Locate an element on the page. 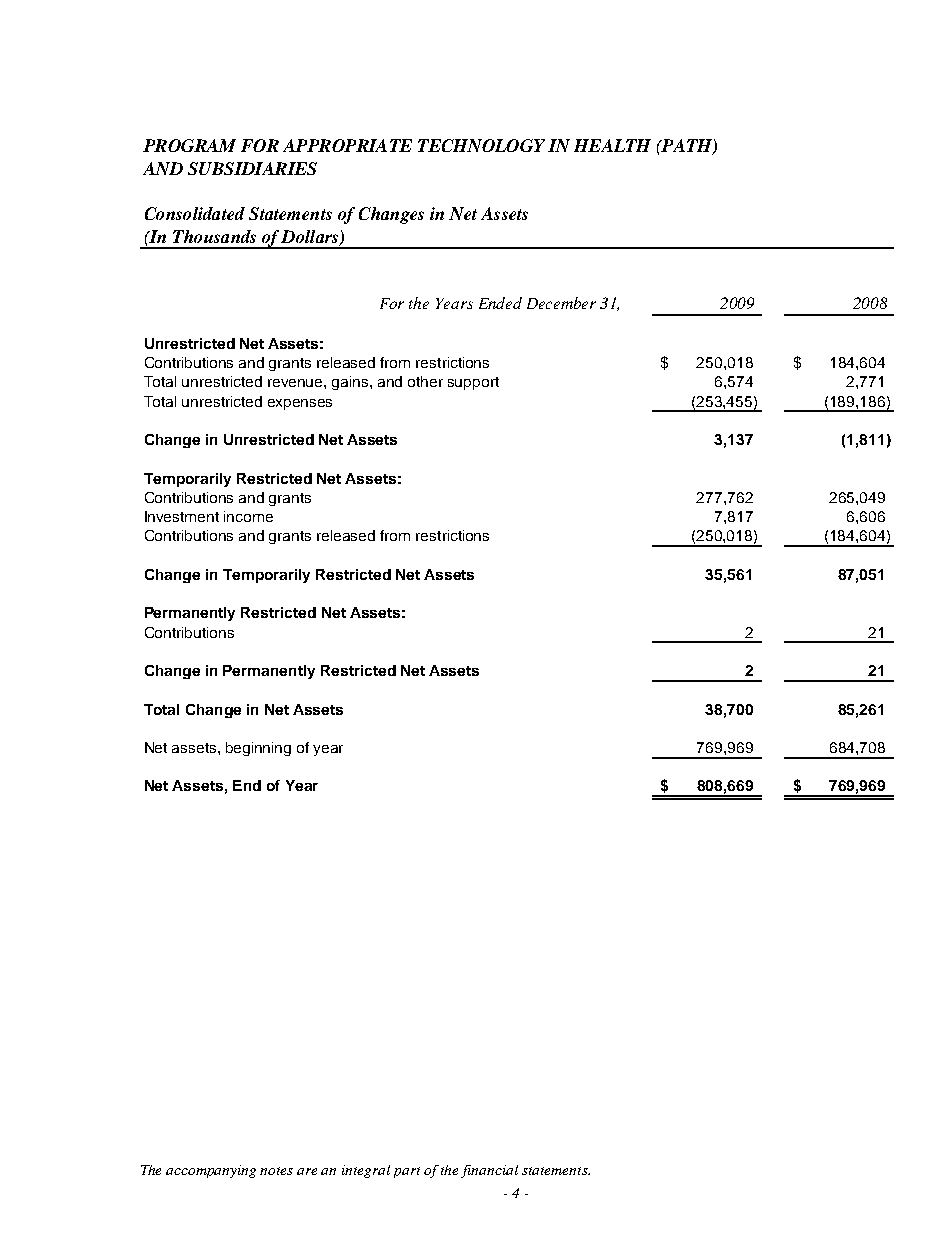 The width and height of the page is (952, 1233). support is located at coordinates (473, 383).
